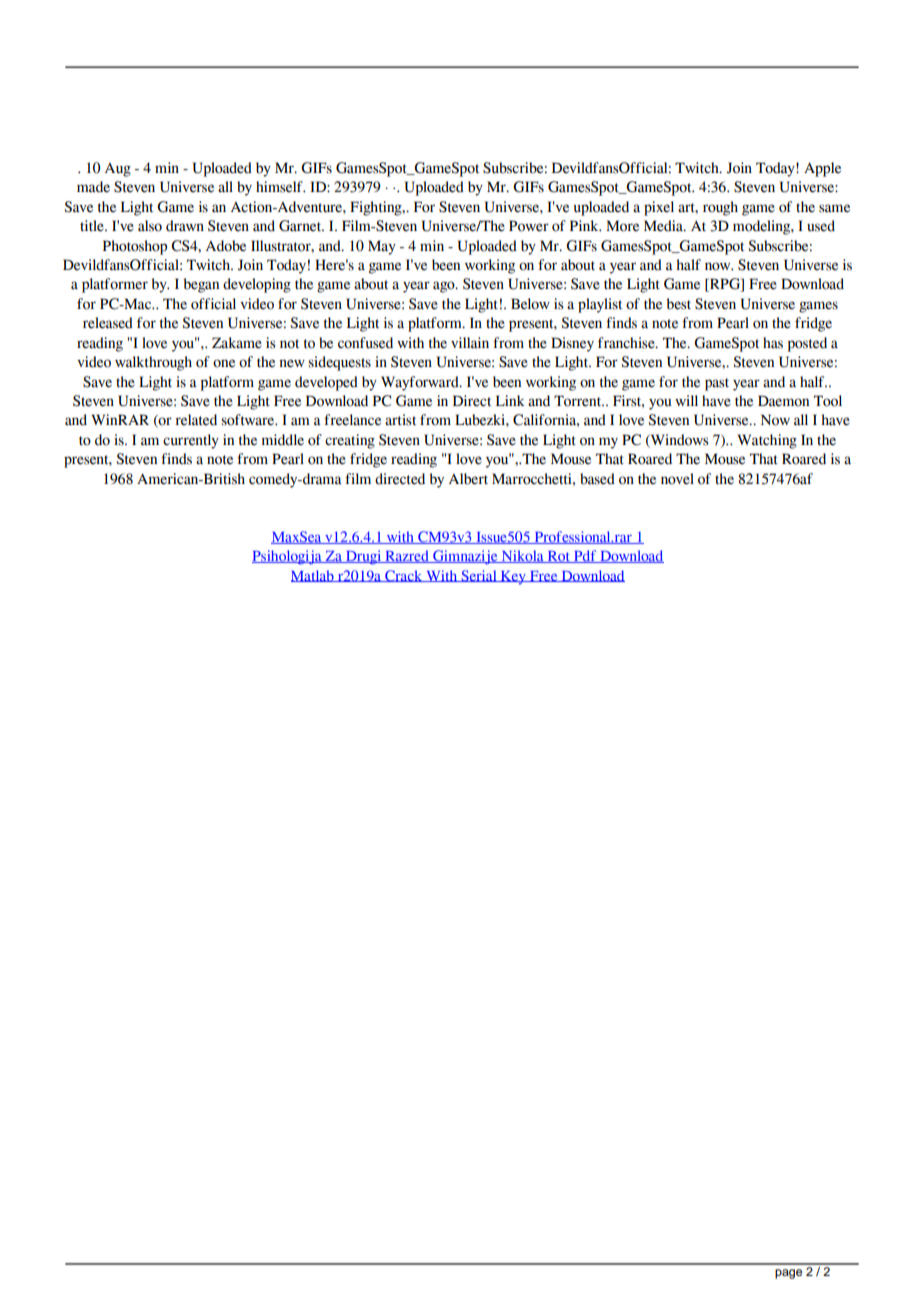 The image size is (924, 1308). What do you see at coordinates (788, 1274) in the screenshot?
I see `page` at bounding box center [788, 1274].
